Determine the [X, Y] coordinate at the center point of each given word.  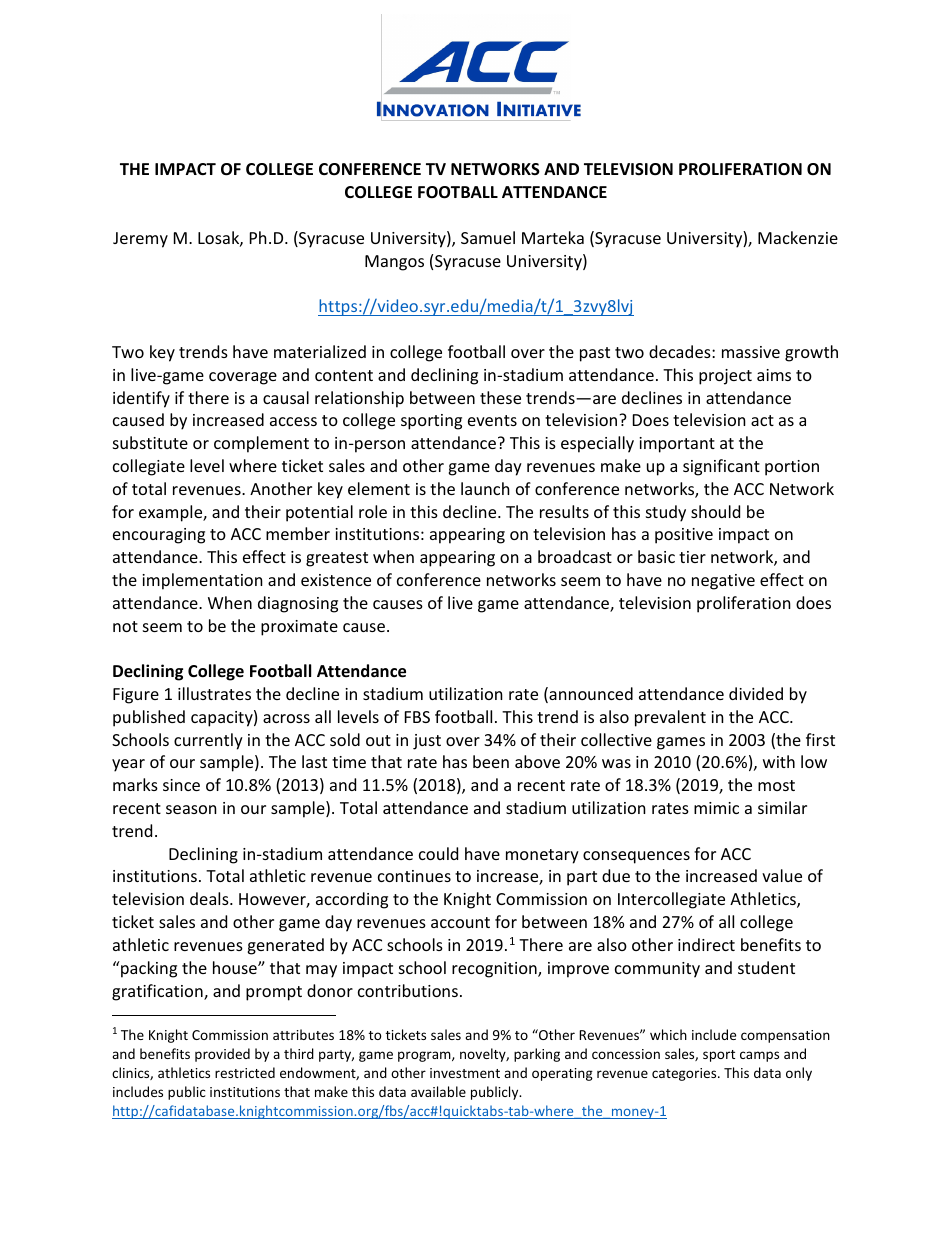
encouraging [159, 536]
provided [222, 1055]
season [191, 809]
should [715, 511]
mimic [716, 808]
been [491, 761]
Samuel [488, 237]
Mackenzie [798, 237]
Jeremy [140, 240]
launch [485, 488]
